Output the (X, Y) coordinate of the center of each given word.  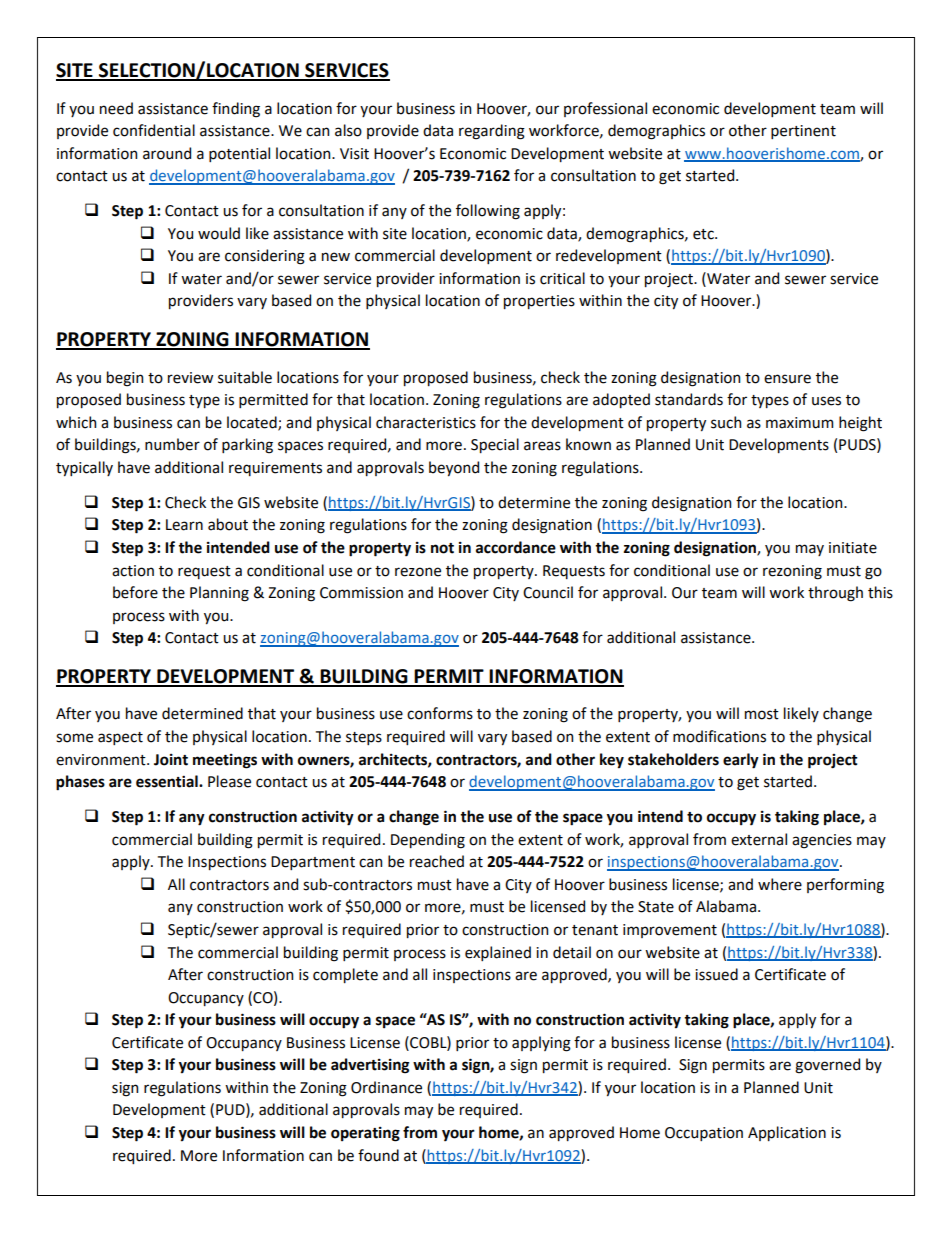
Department (313, 863)
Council (548, 592)
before (135, 592)
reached (437, 861)
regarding (492, 132)
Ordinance (386, 1087)
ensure (787, 379)
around (167, 153)
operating (365, 1134)
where (780, 884)
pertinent (803, 132)
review (190, 378)
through (835, 594)
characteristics (426, 422)
